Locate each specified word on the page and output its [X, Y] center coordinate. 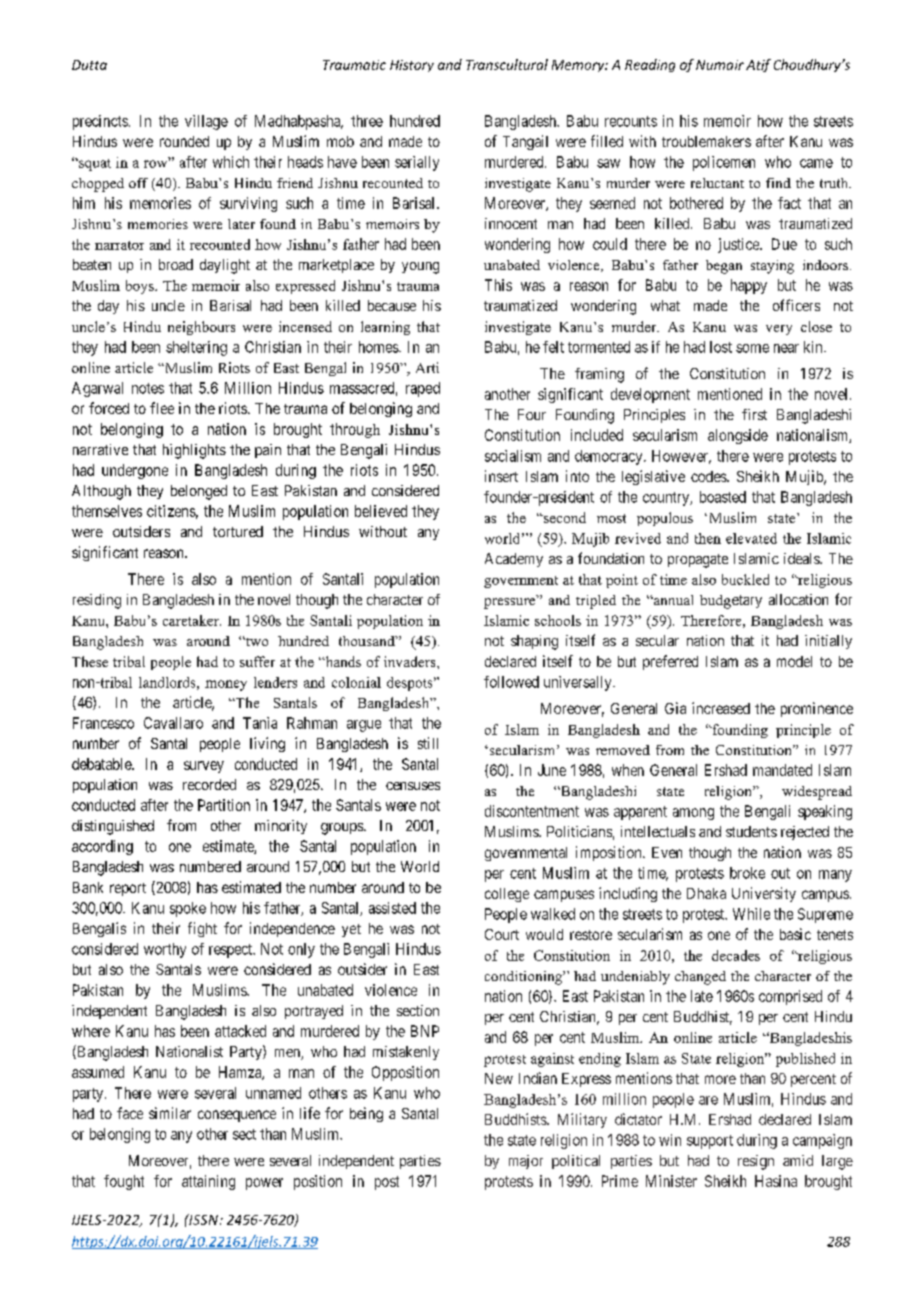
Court [502, 934]
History [412, 66]
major [526, 1162]
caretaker [192, 620]
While [751, 914]
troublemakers [706, 141]
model [794, 661]
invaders [411, 661]
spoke [188, 909]
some [752, 348]
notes [148, 388]
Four [532, 414]
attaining [208, 1182]
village [206, 122]
